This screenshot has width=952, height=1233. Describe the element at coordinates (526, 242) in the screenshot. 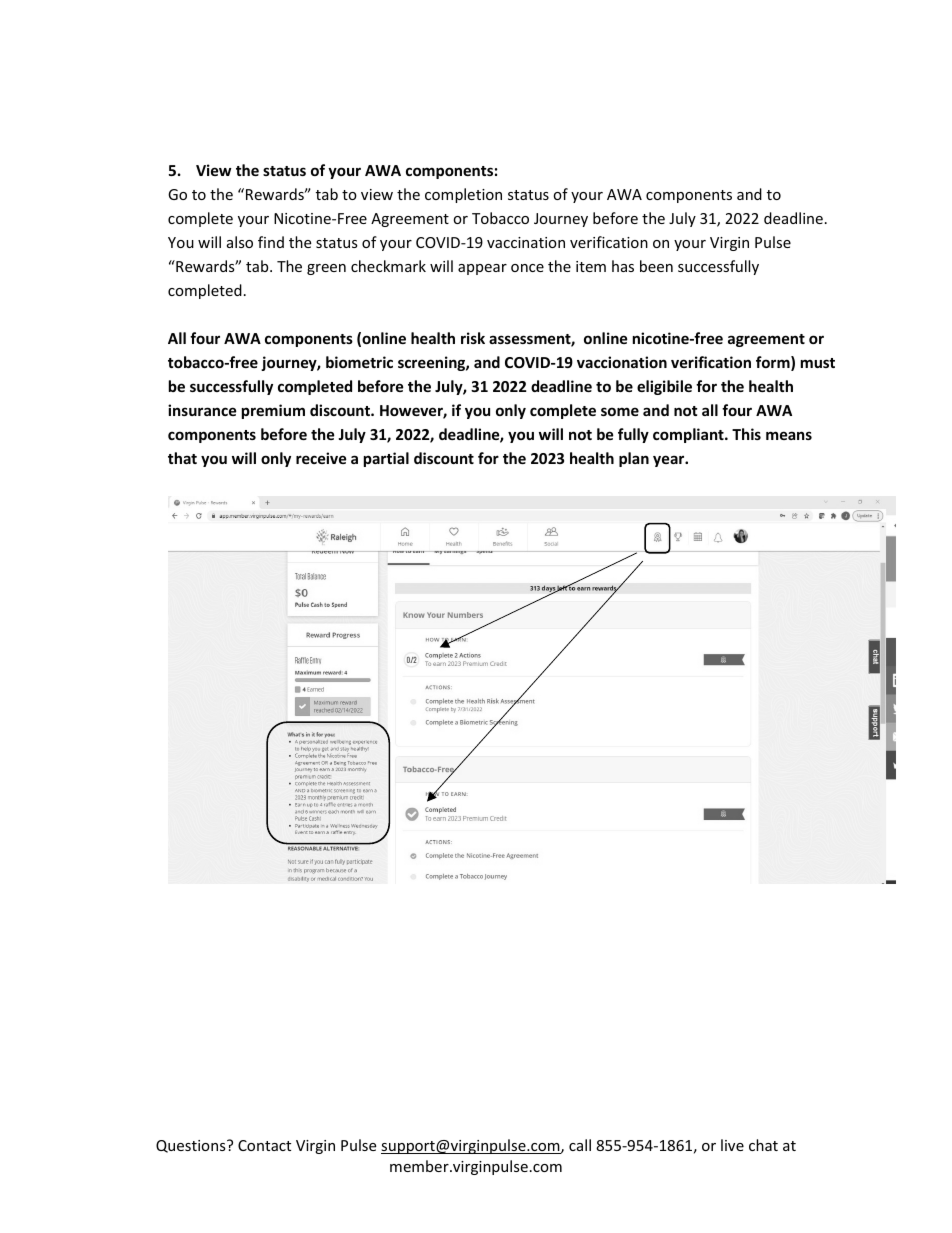

I see `vaccination` at that location.
